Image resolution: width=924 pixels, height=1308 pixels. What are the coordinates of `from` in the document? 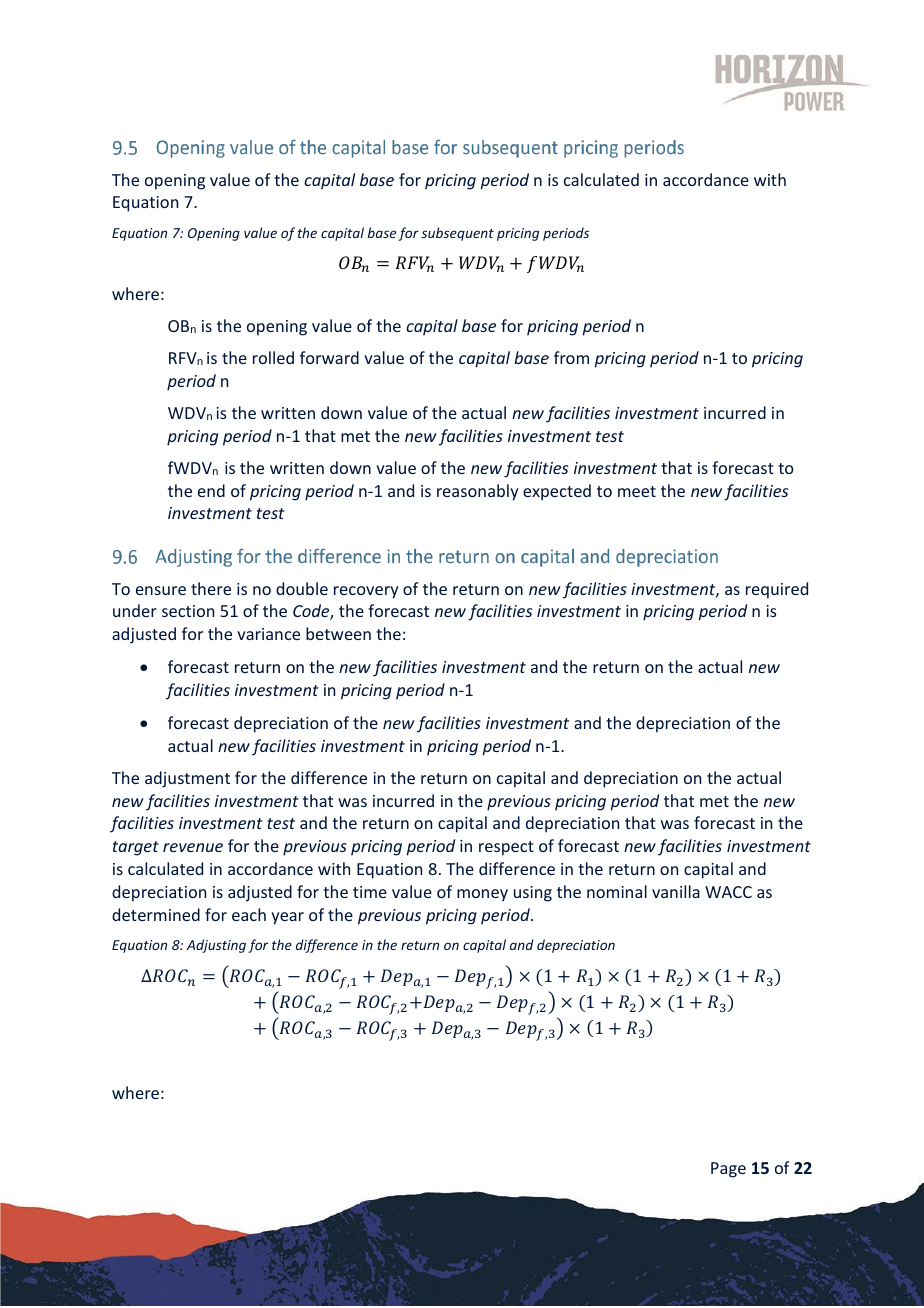 It's located at (571, 357).
